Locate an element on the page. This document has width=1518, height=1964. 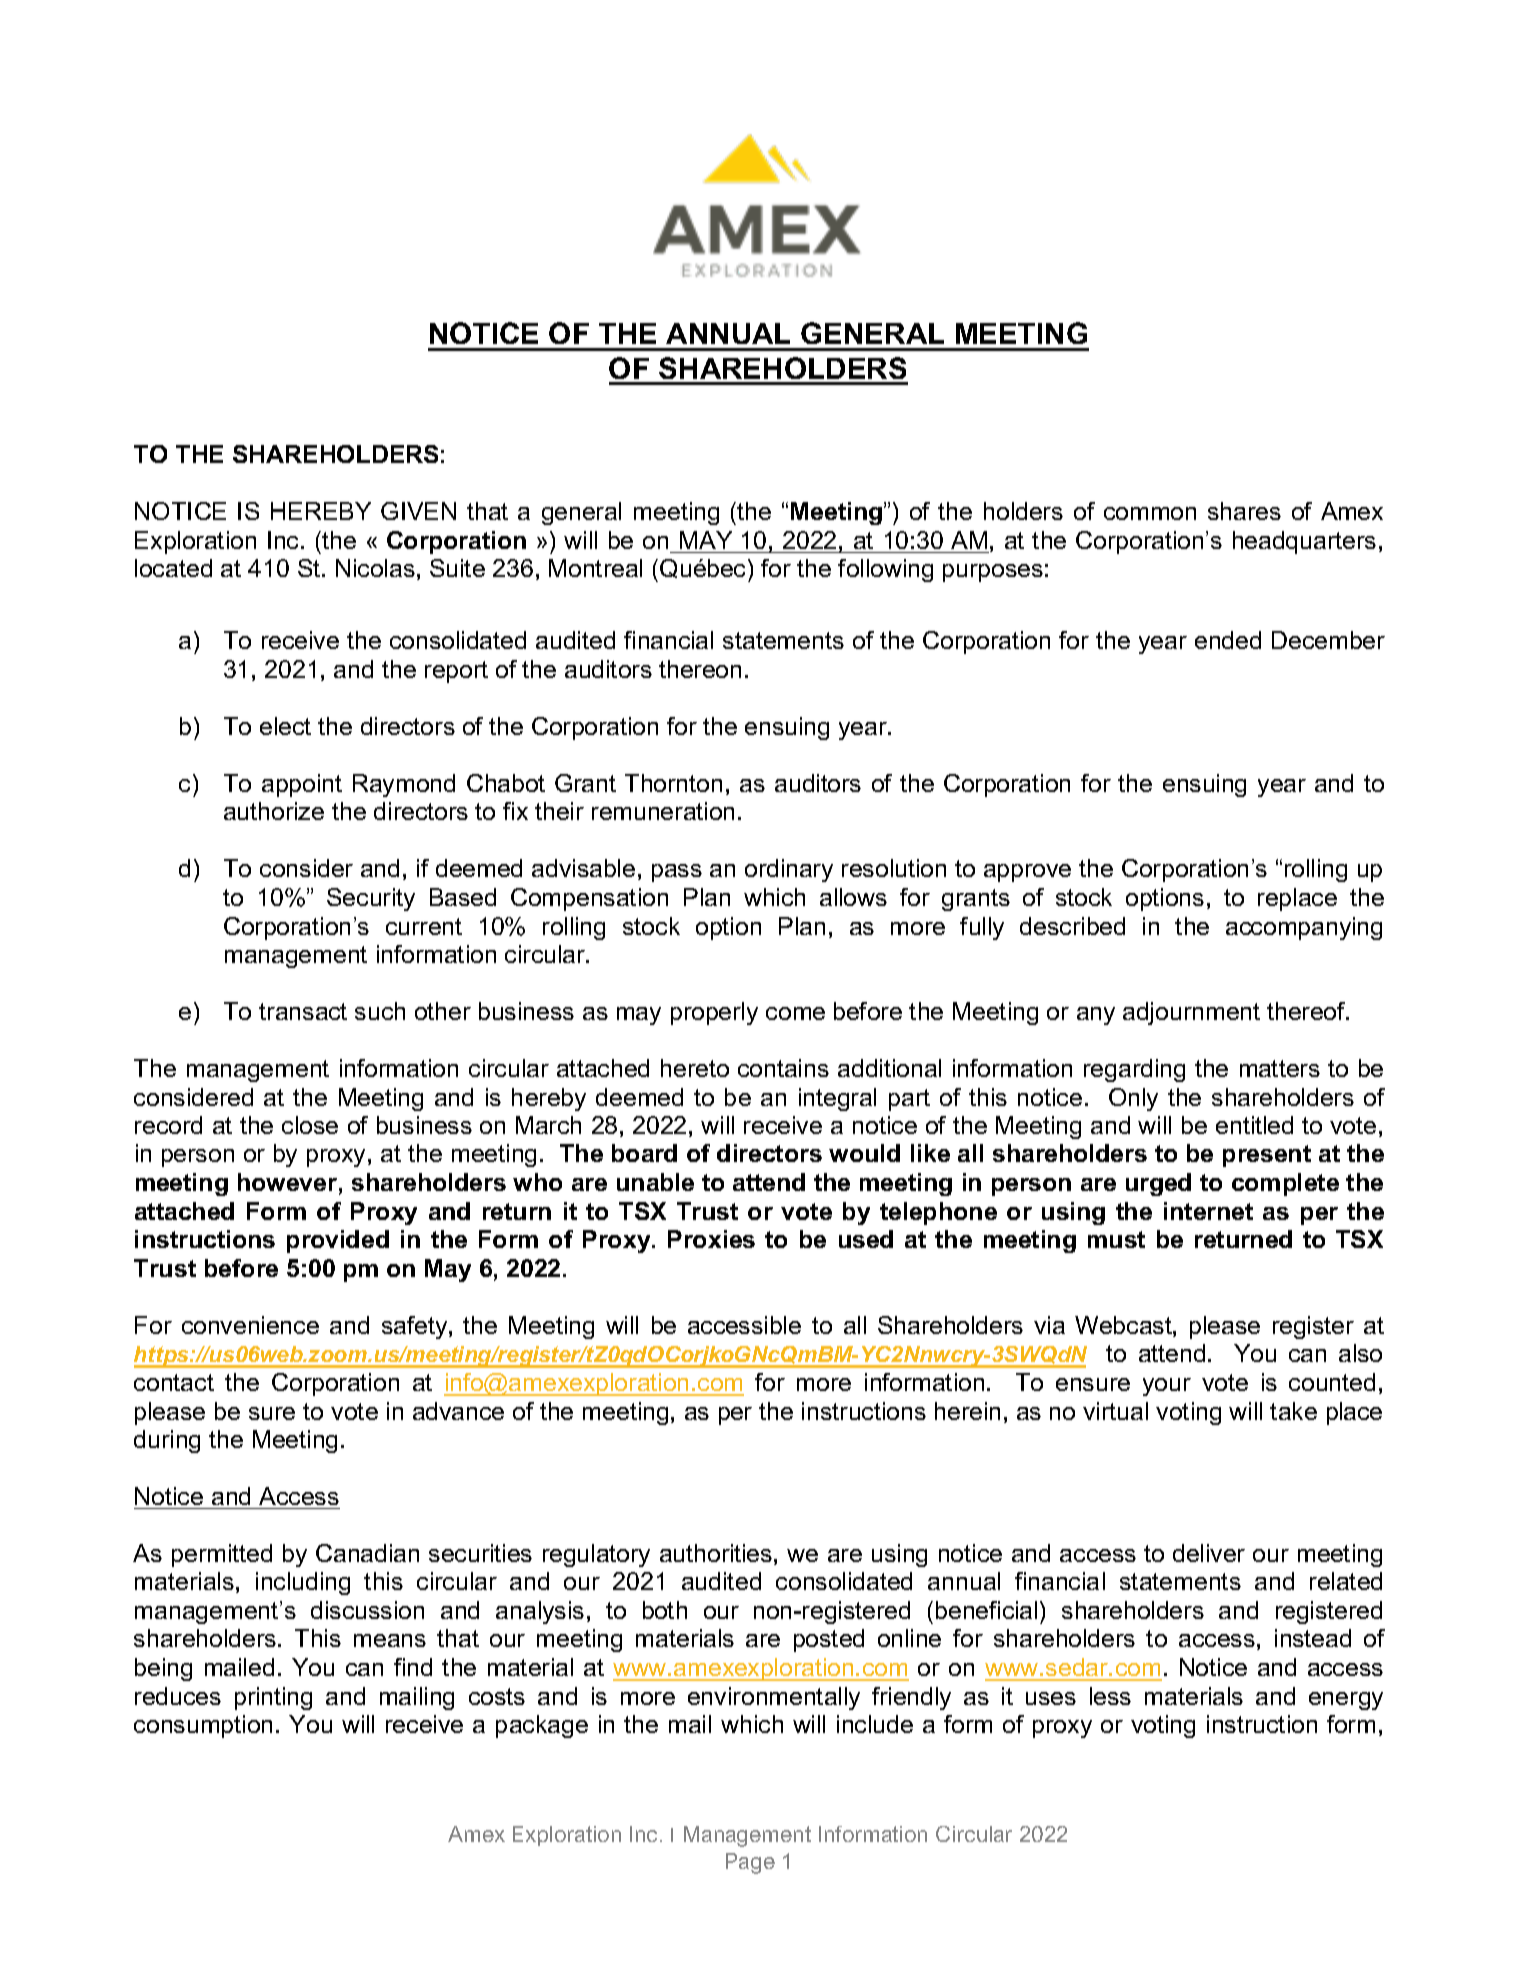
transact is located at coordinates (303, 1011).
